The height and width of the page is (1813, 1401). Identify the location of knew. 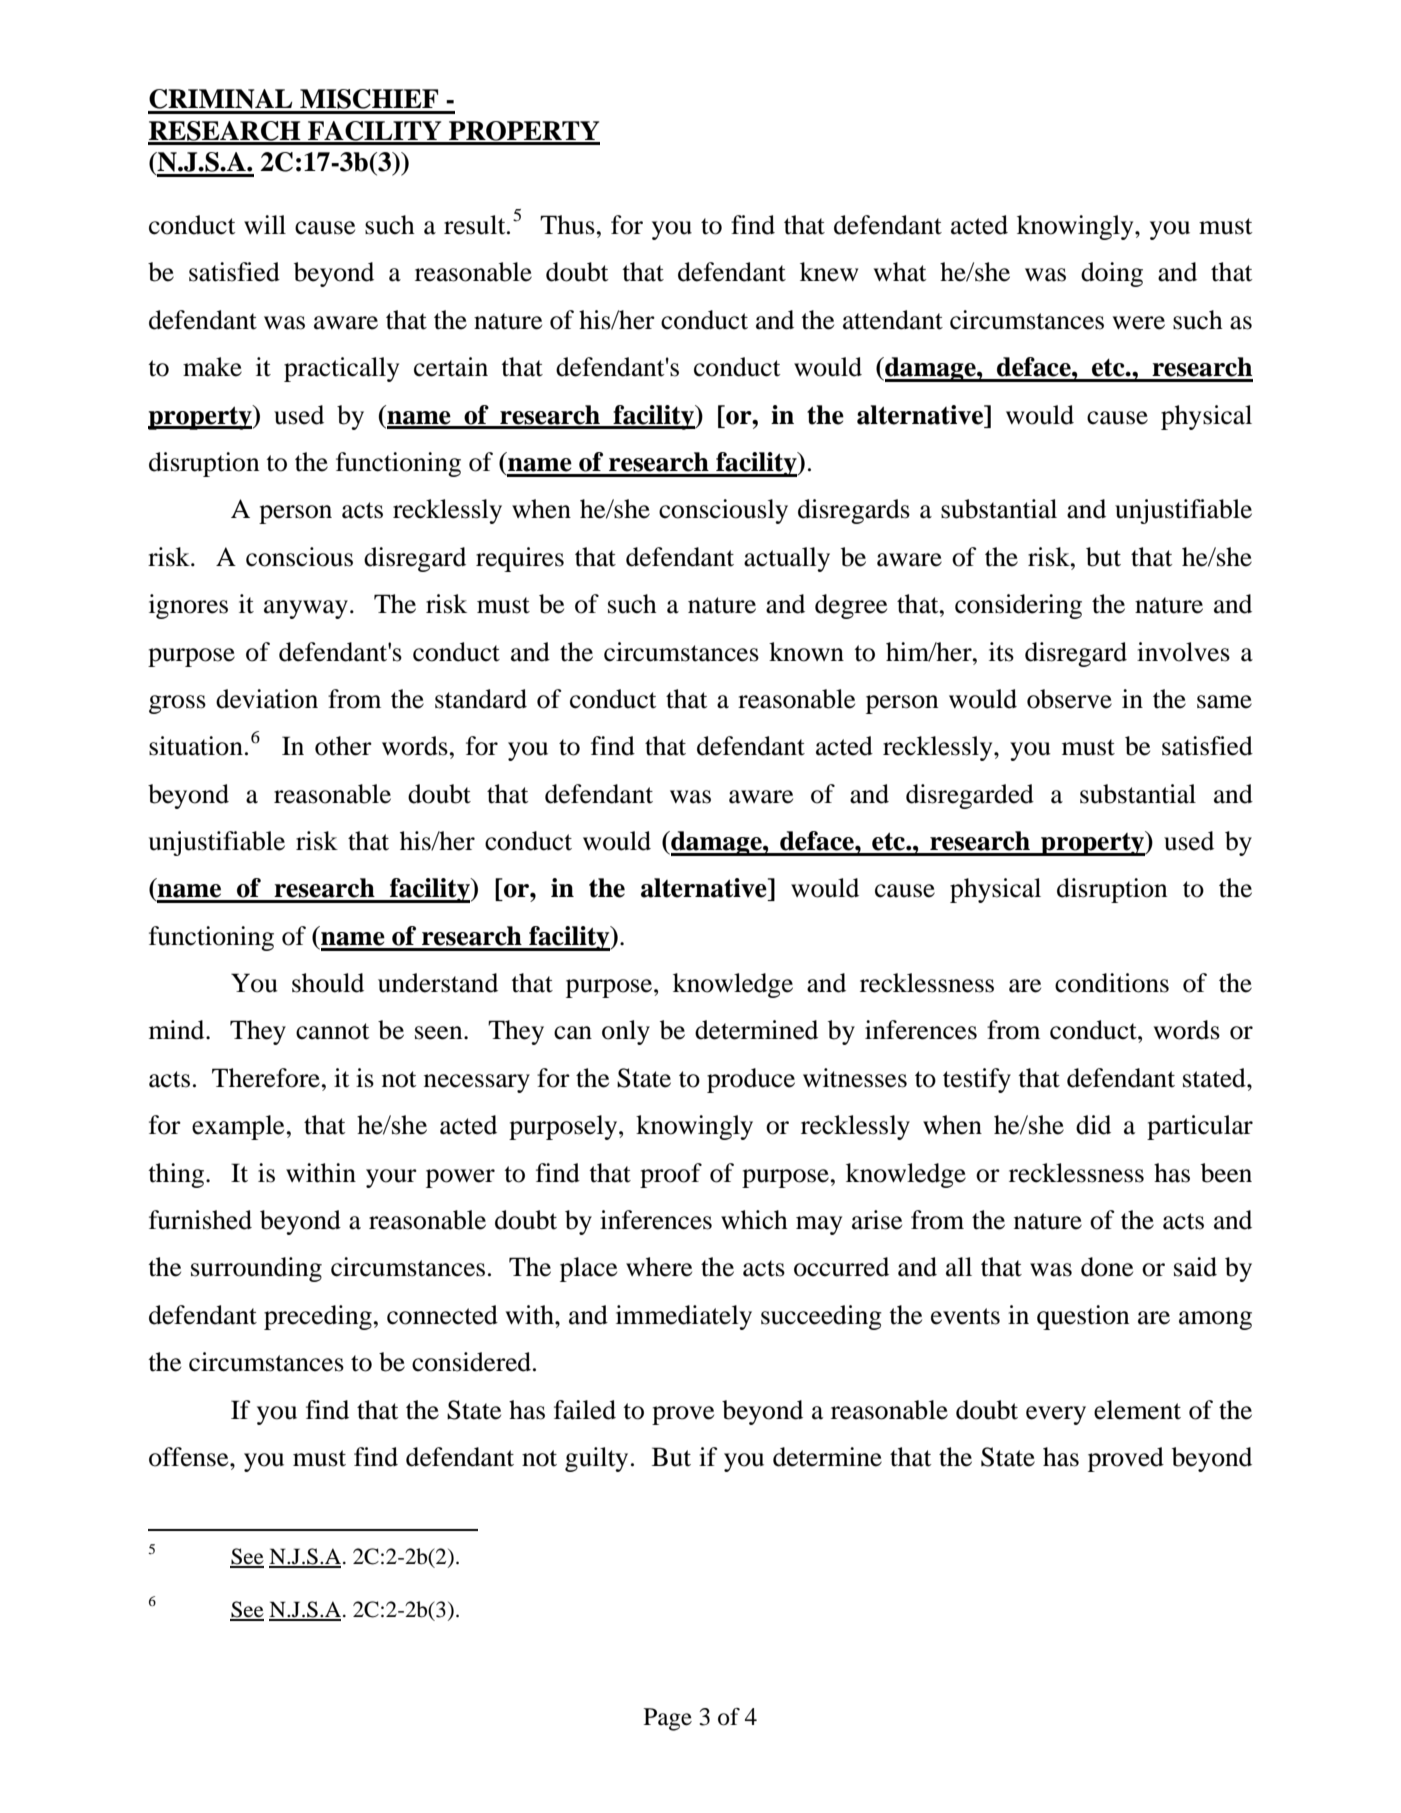
(829, 272).
